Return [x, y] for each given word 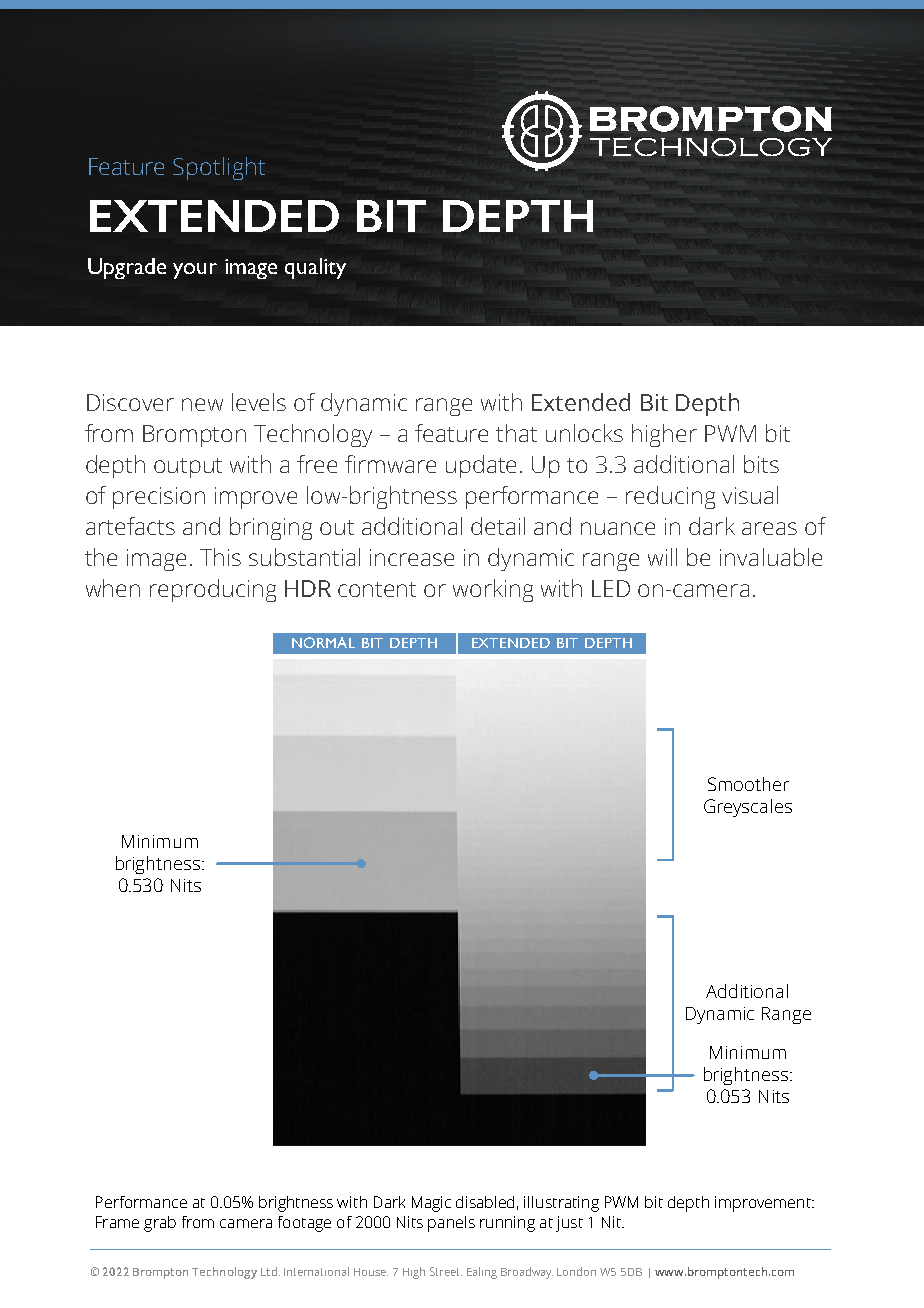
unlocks [584, 433]
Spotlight [219, 168]
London [576, 1271]
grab [160, 1224]
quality [315, 268]
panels [451, 1224]
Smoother [748, 784]
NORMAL [323, 642]
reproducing [213, 590]
